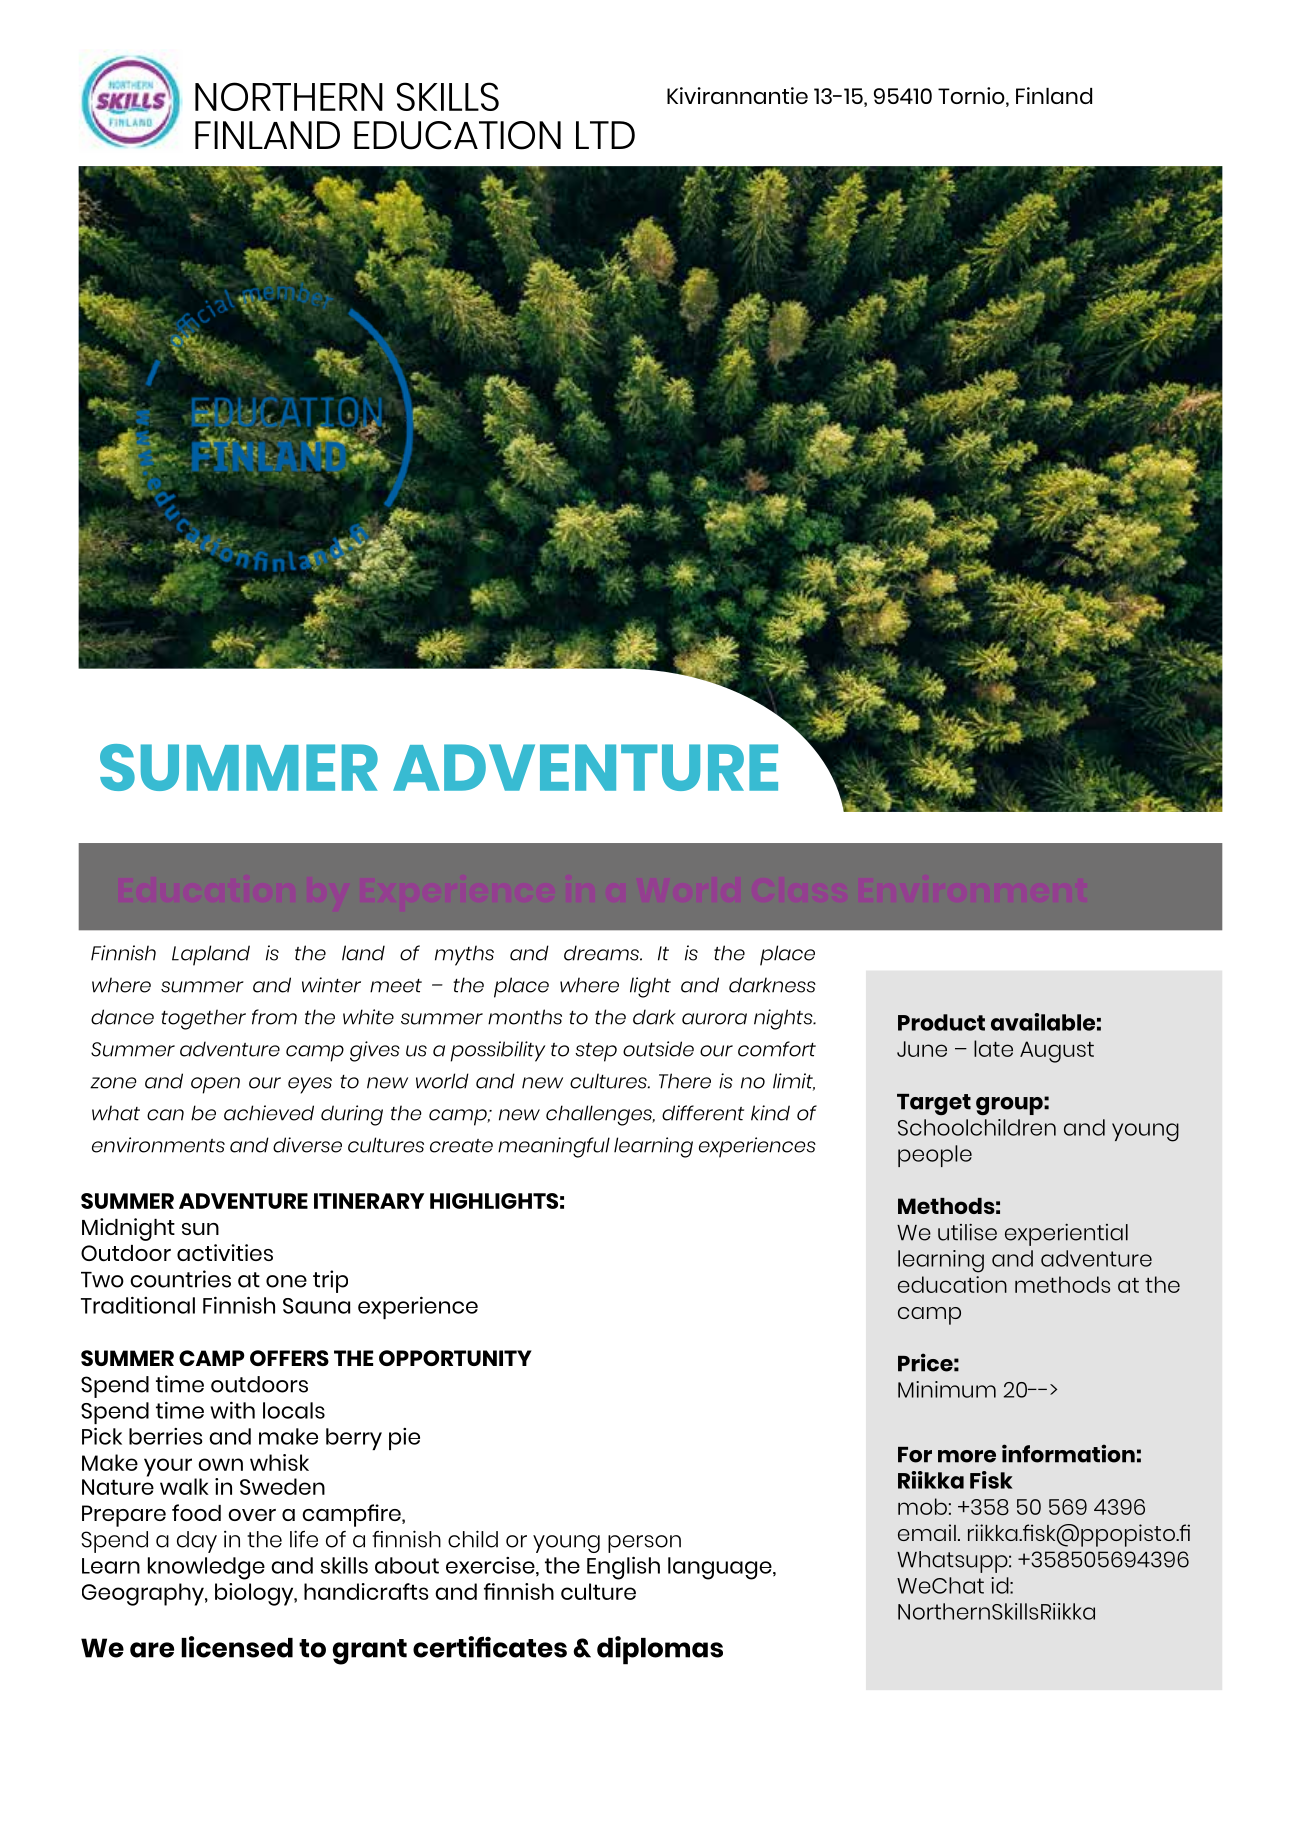 This screenshot has width=1301, height=1839. Describe the element at coordinates (784, 1019) in the screenshot. I see `nights` at that location.
